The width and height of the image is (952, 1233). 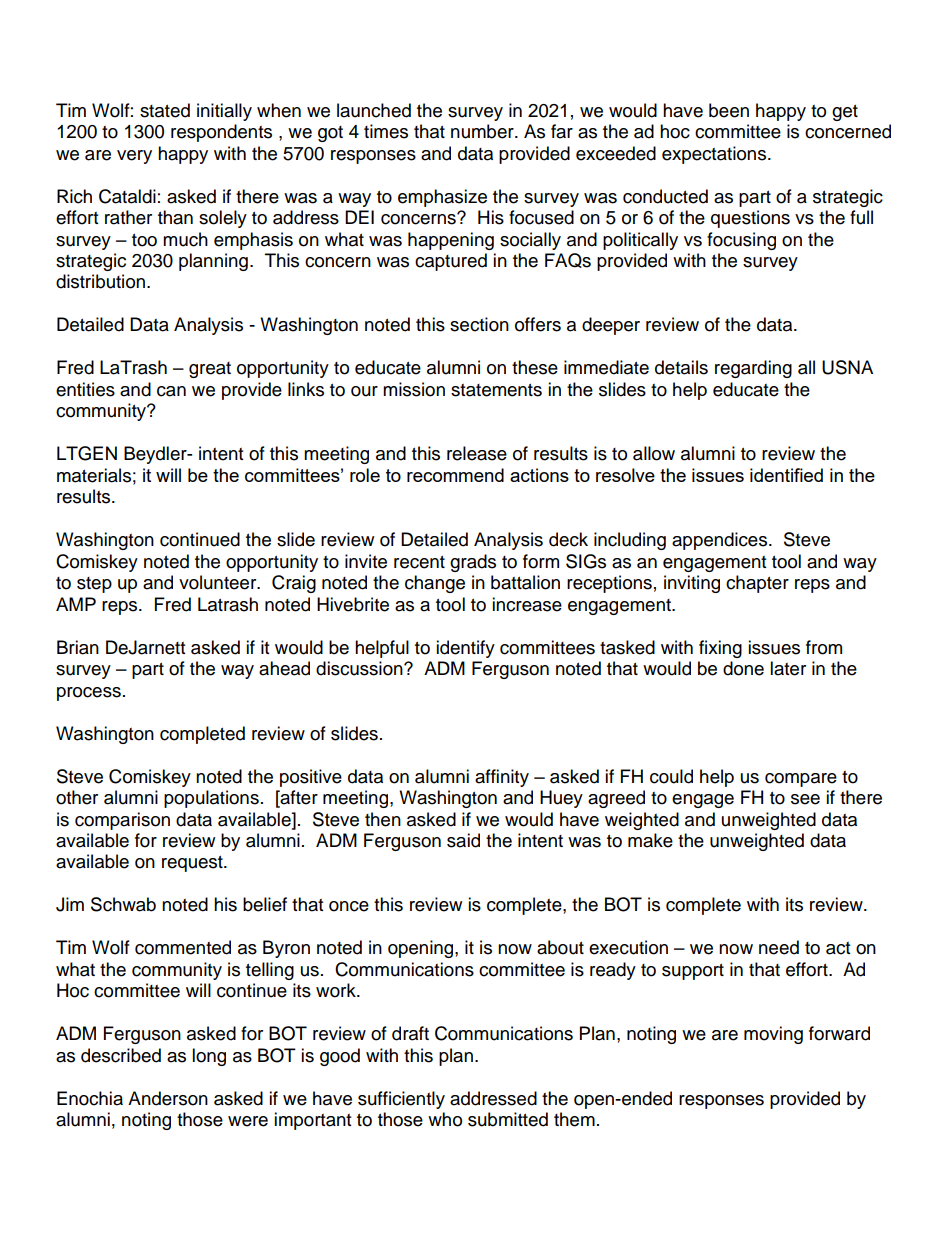 What do you see at coordinates (168, 1098) in the image?
I see `Anderson` at bounding box center [168, 1098].
